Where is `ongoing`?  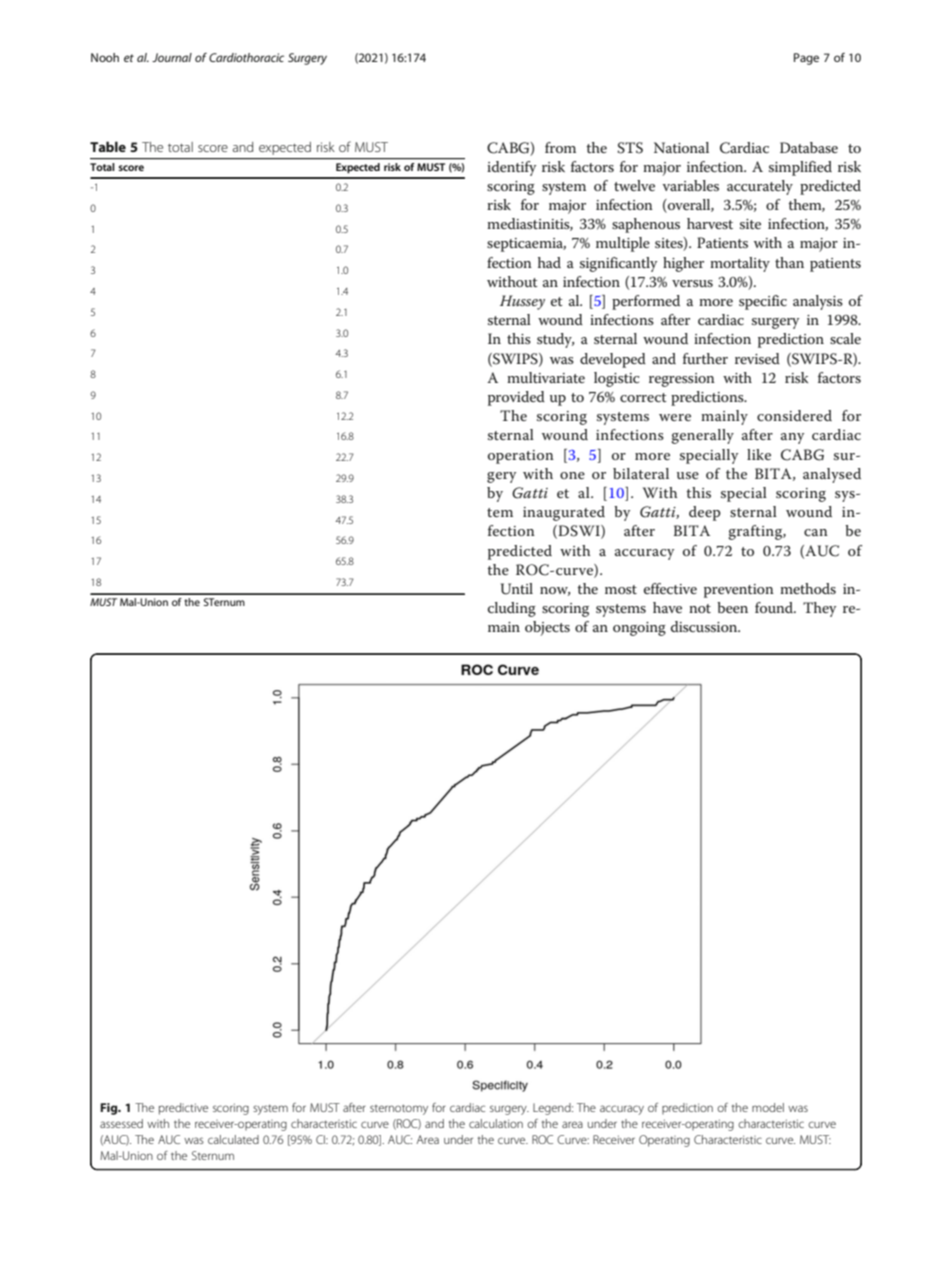
ongoing is located at coordinates (639, 629).
